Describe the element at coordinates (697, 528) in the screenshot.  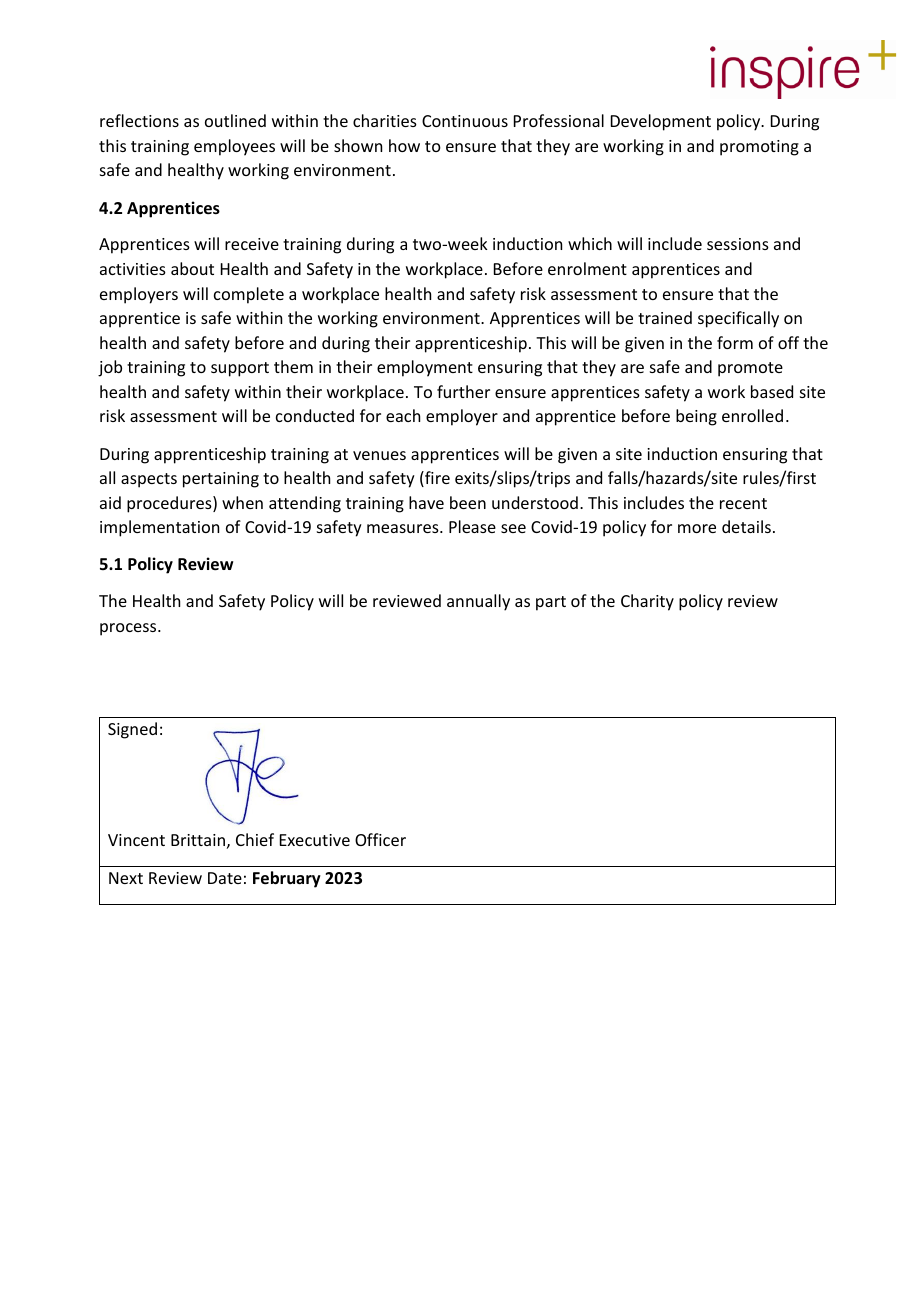
I see `more` at that location.
